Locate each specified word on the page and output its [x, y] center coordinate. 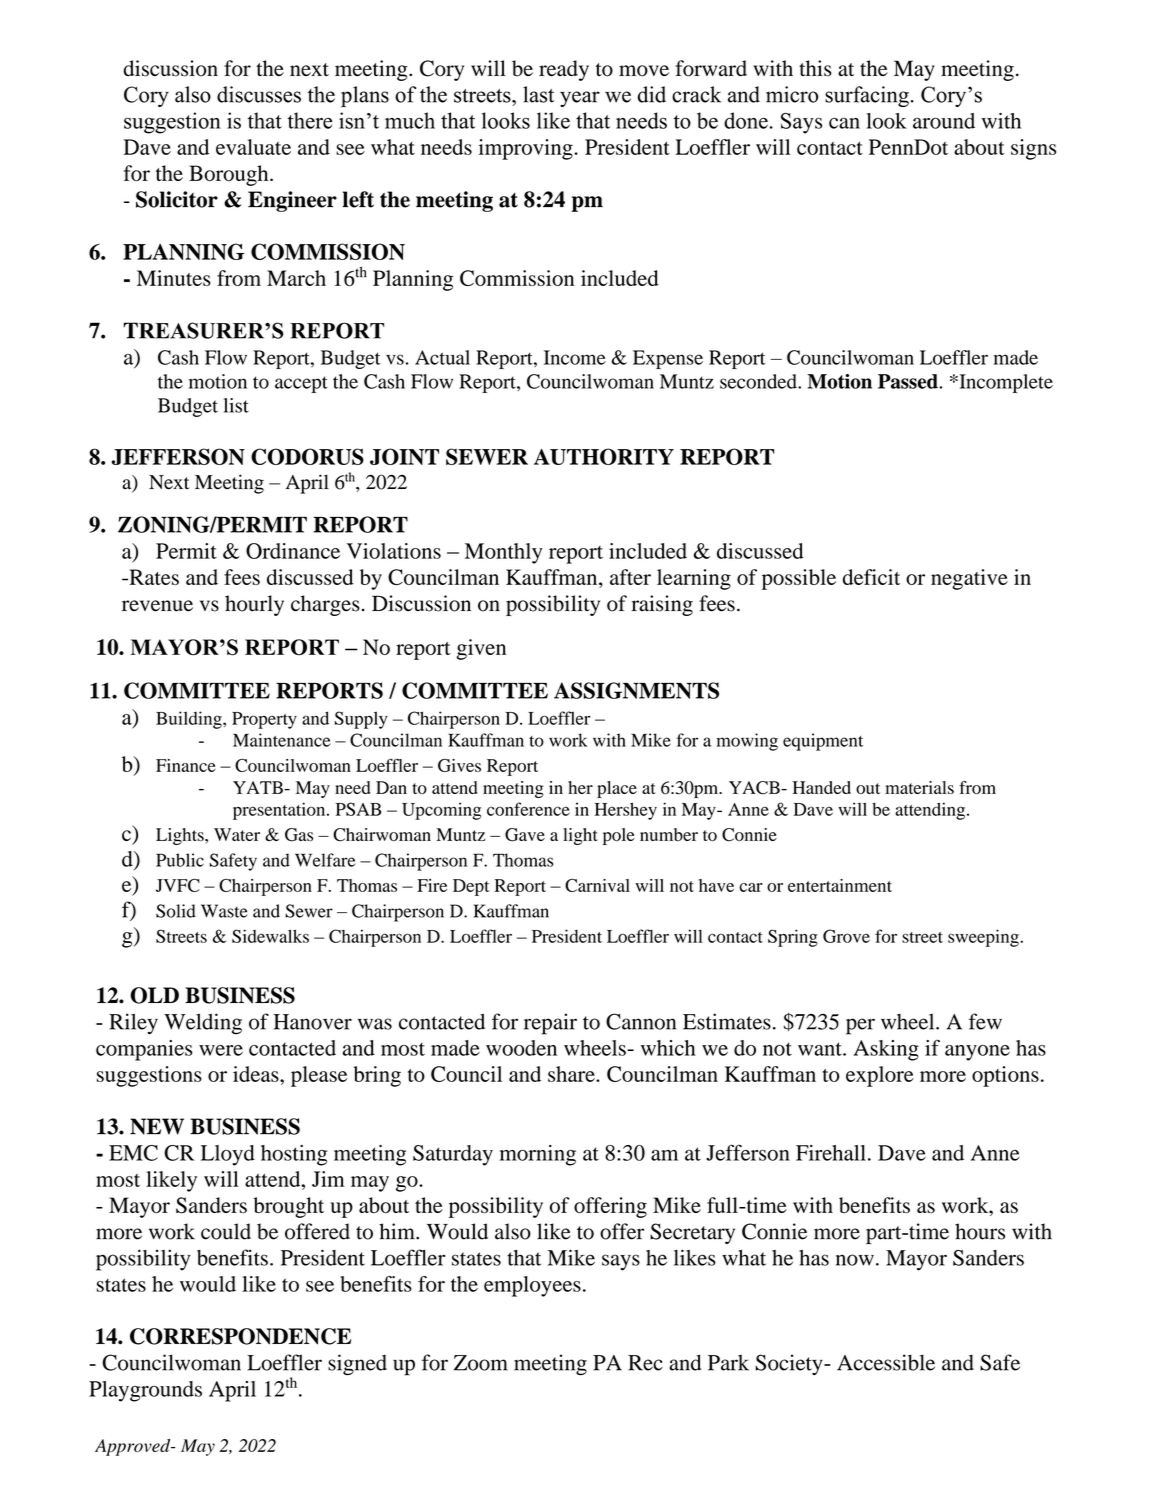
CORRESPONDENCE [241, 1336]
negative [969, 579]
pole [619, 836]
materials [919, 787]
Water [237, 834]
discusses [259, 94]
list [236, 405]
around [944, 121]
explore [880, 1076]
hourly [254, 605]
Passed [908, 381]
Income [575, 357]
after [630, 577]
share [572, 1074]
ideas [257, 1074]
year [580, 99]
